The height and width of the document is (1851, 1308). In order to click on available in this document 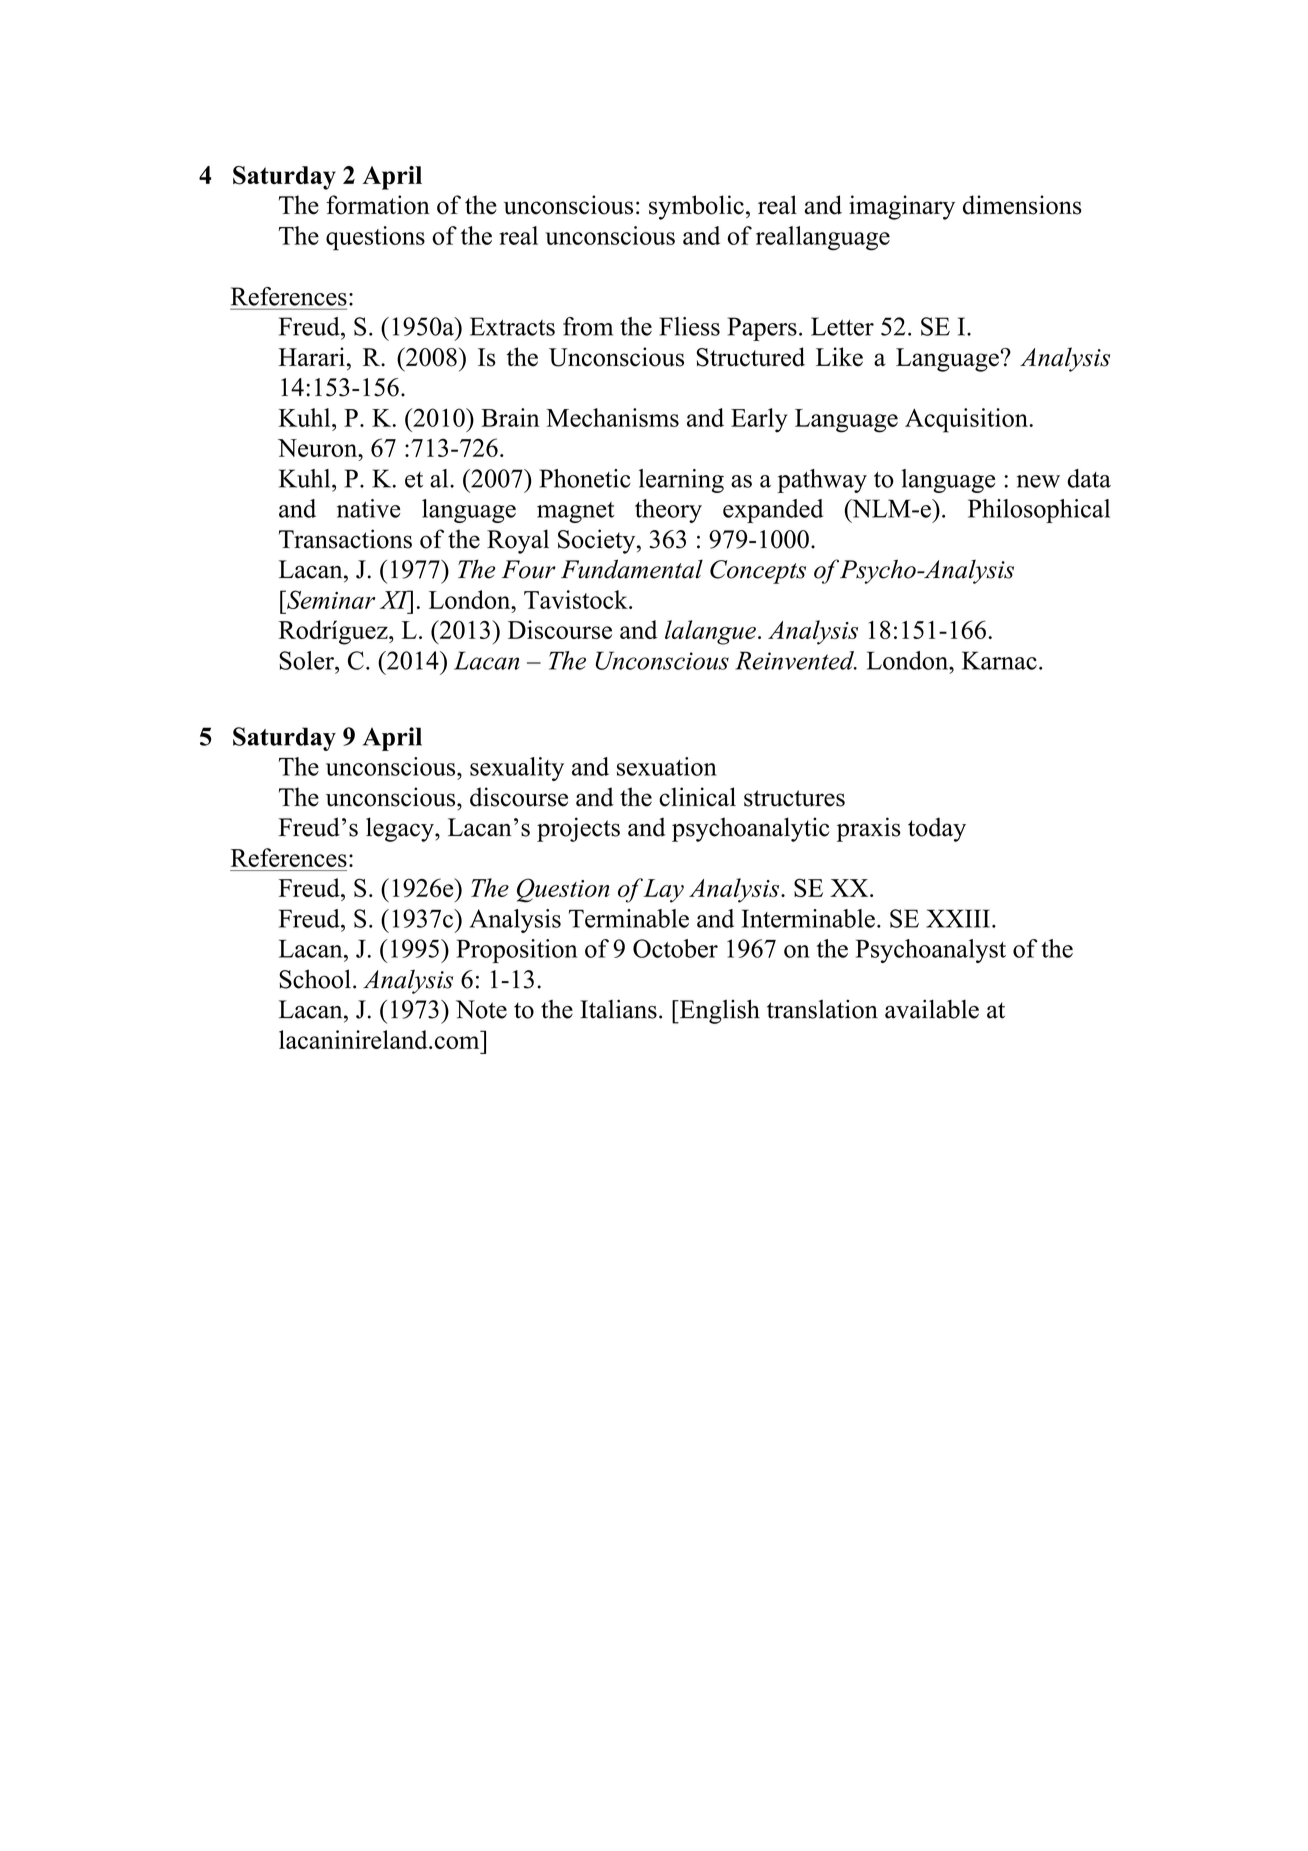, I will do `click(932, 1009)`.
